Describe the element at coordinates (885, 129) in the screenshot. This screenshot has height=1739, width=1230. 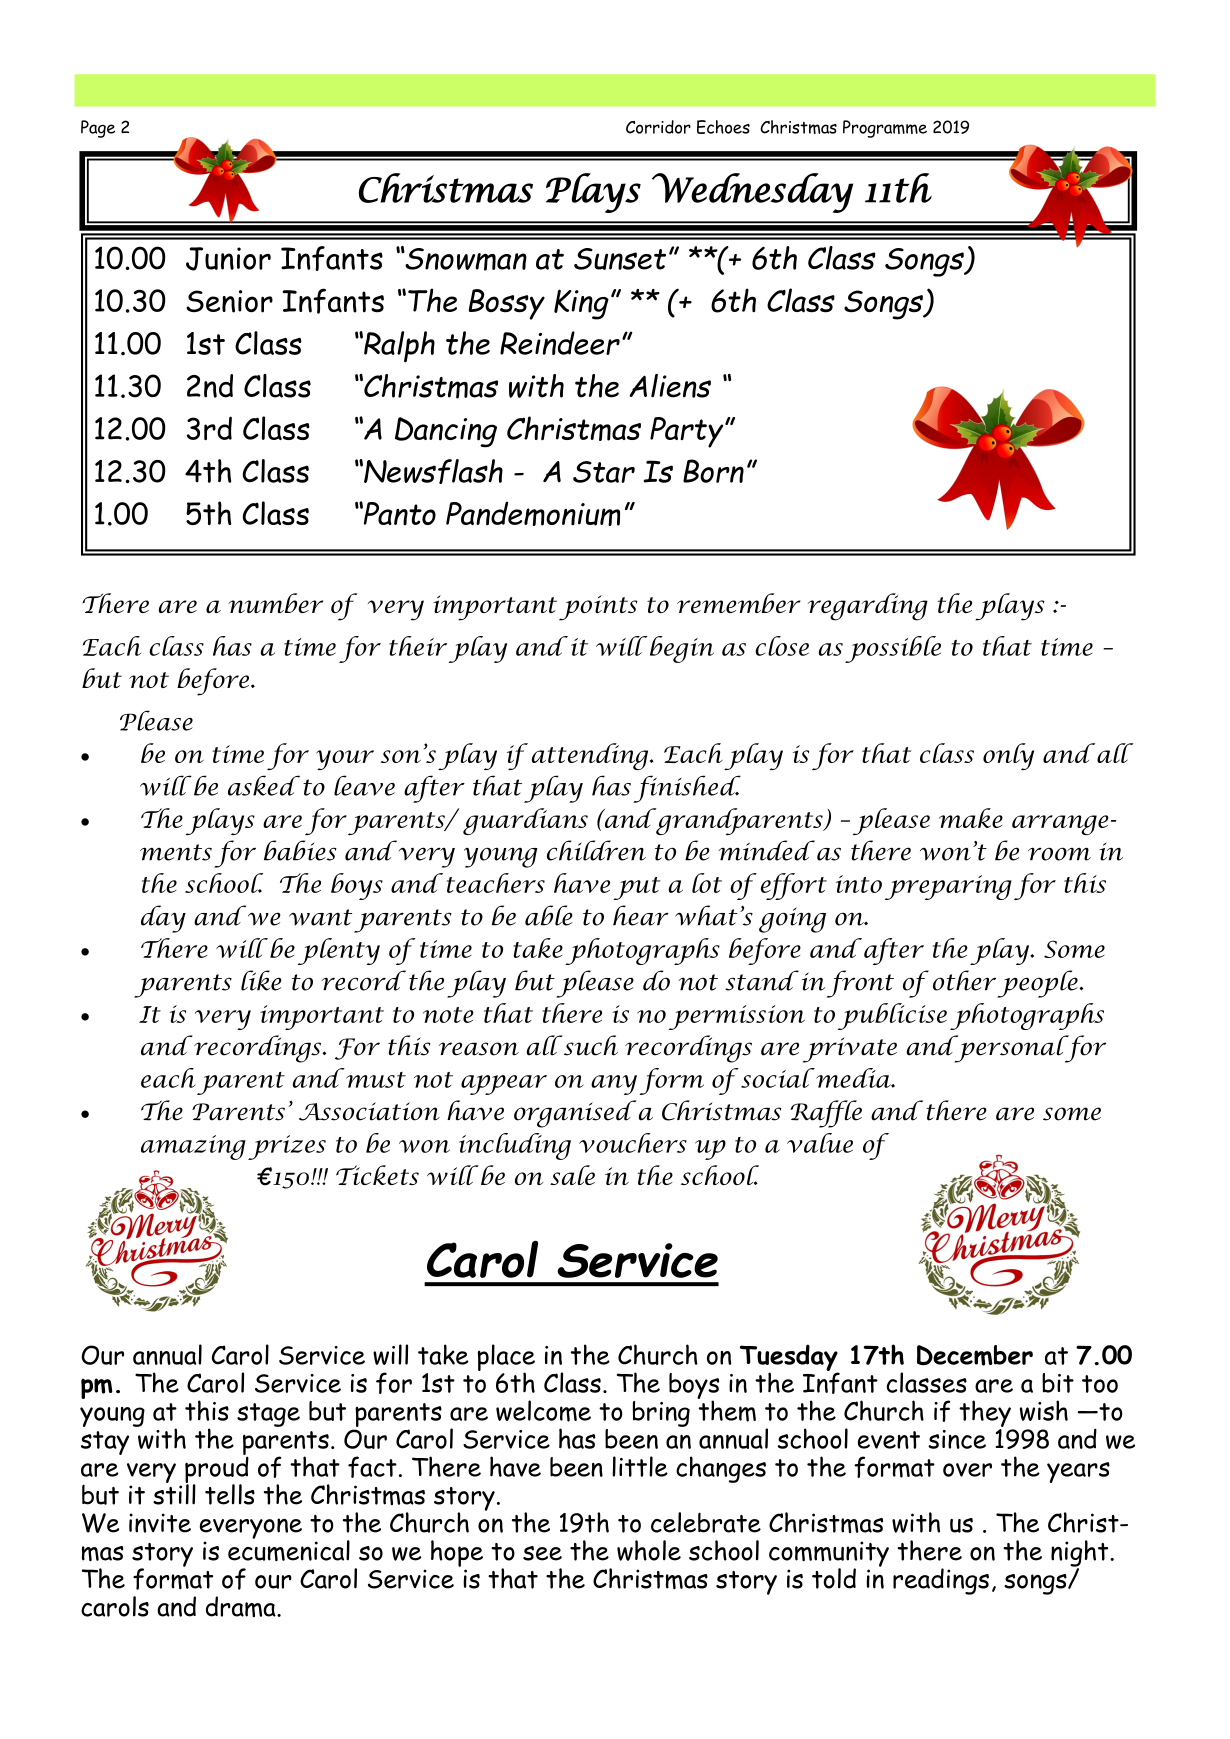
I see `Programme` at that location.
